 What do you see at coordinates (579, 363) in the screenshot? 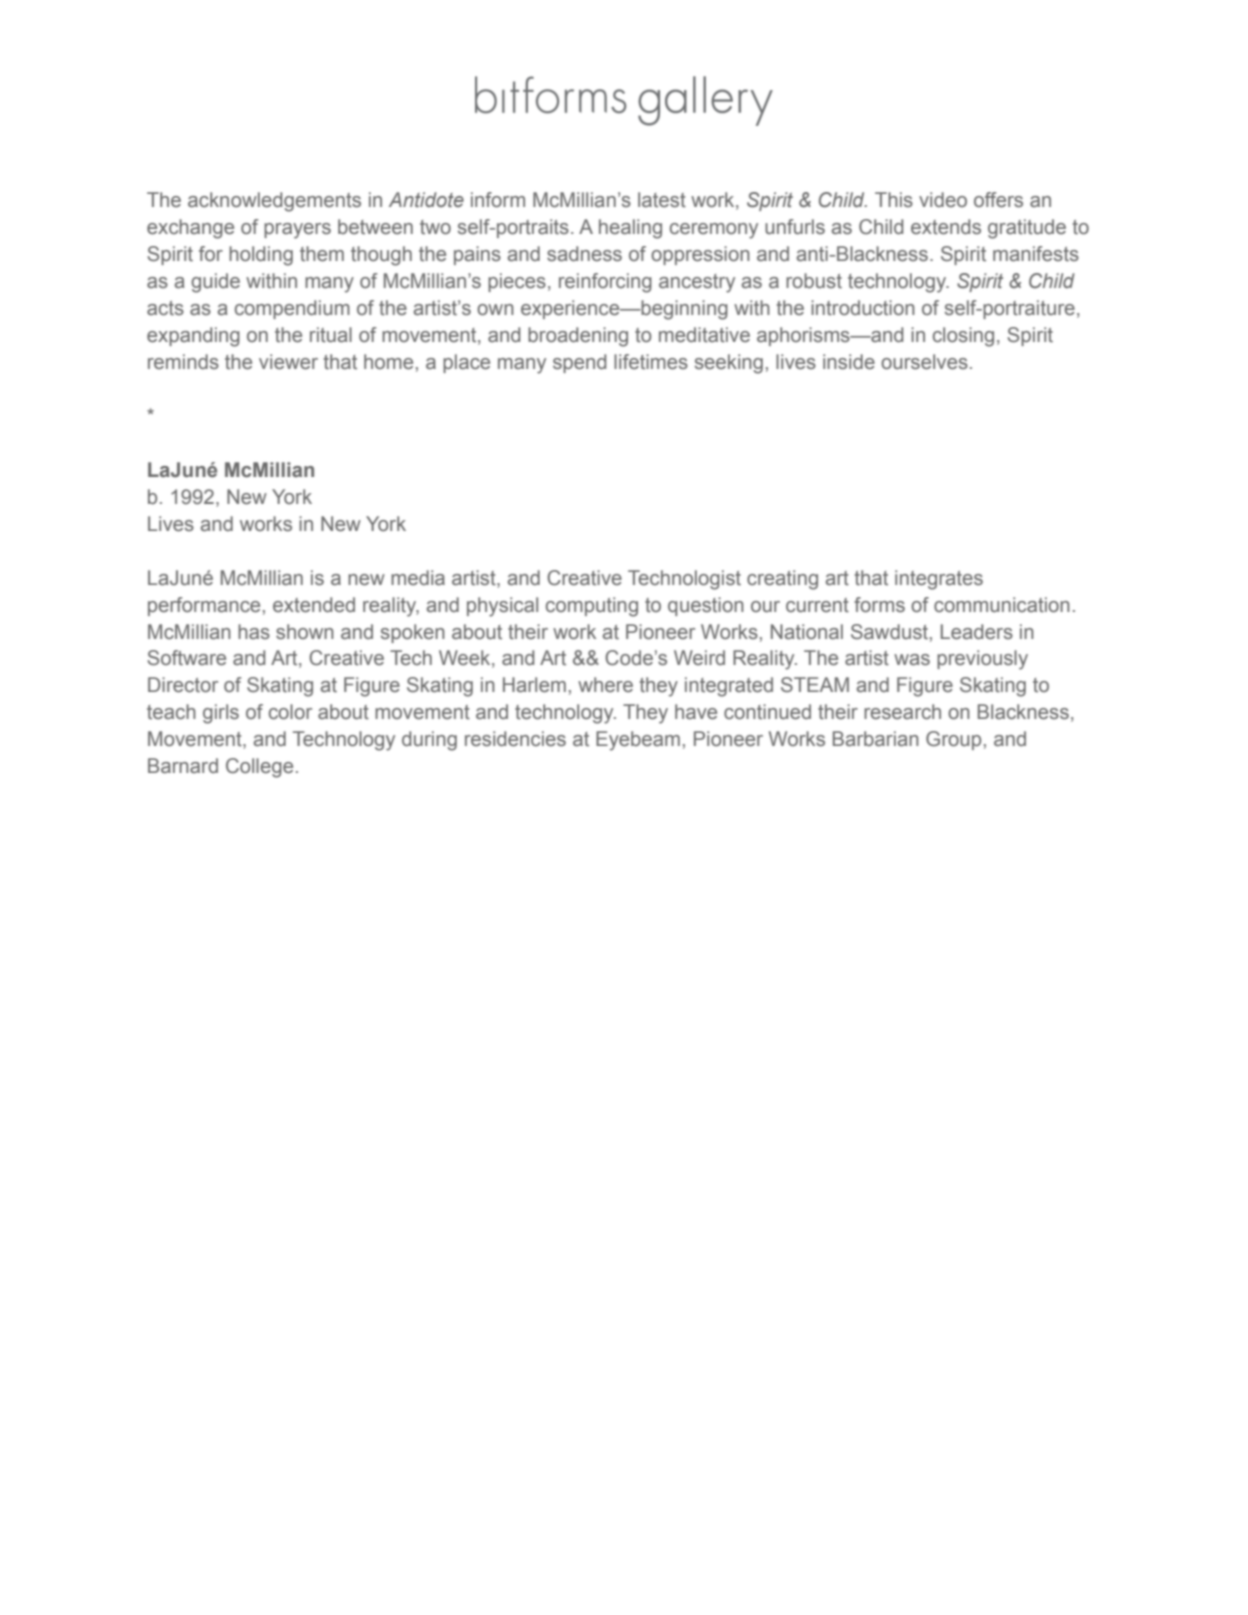
I see `spend` at bounding box center [579, 363].
